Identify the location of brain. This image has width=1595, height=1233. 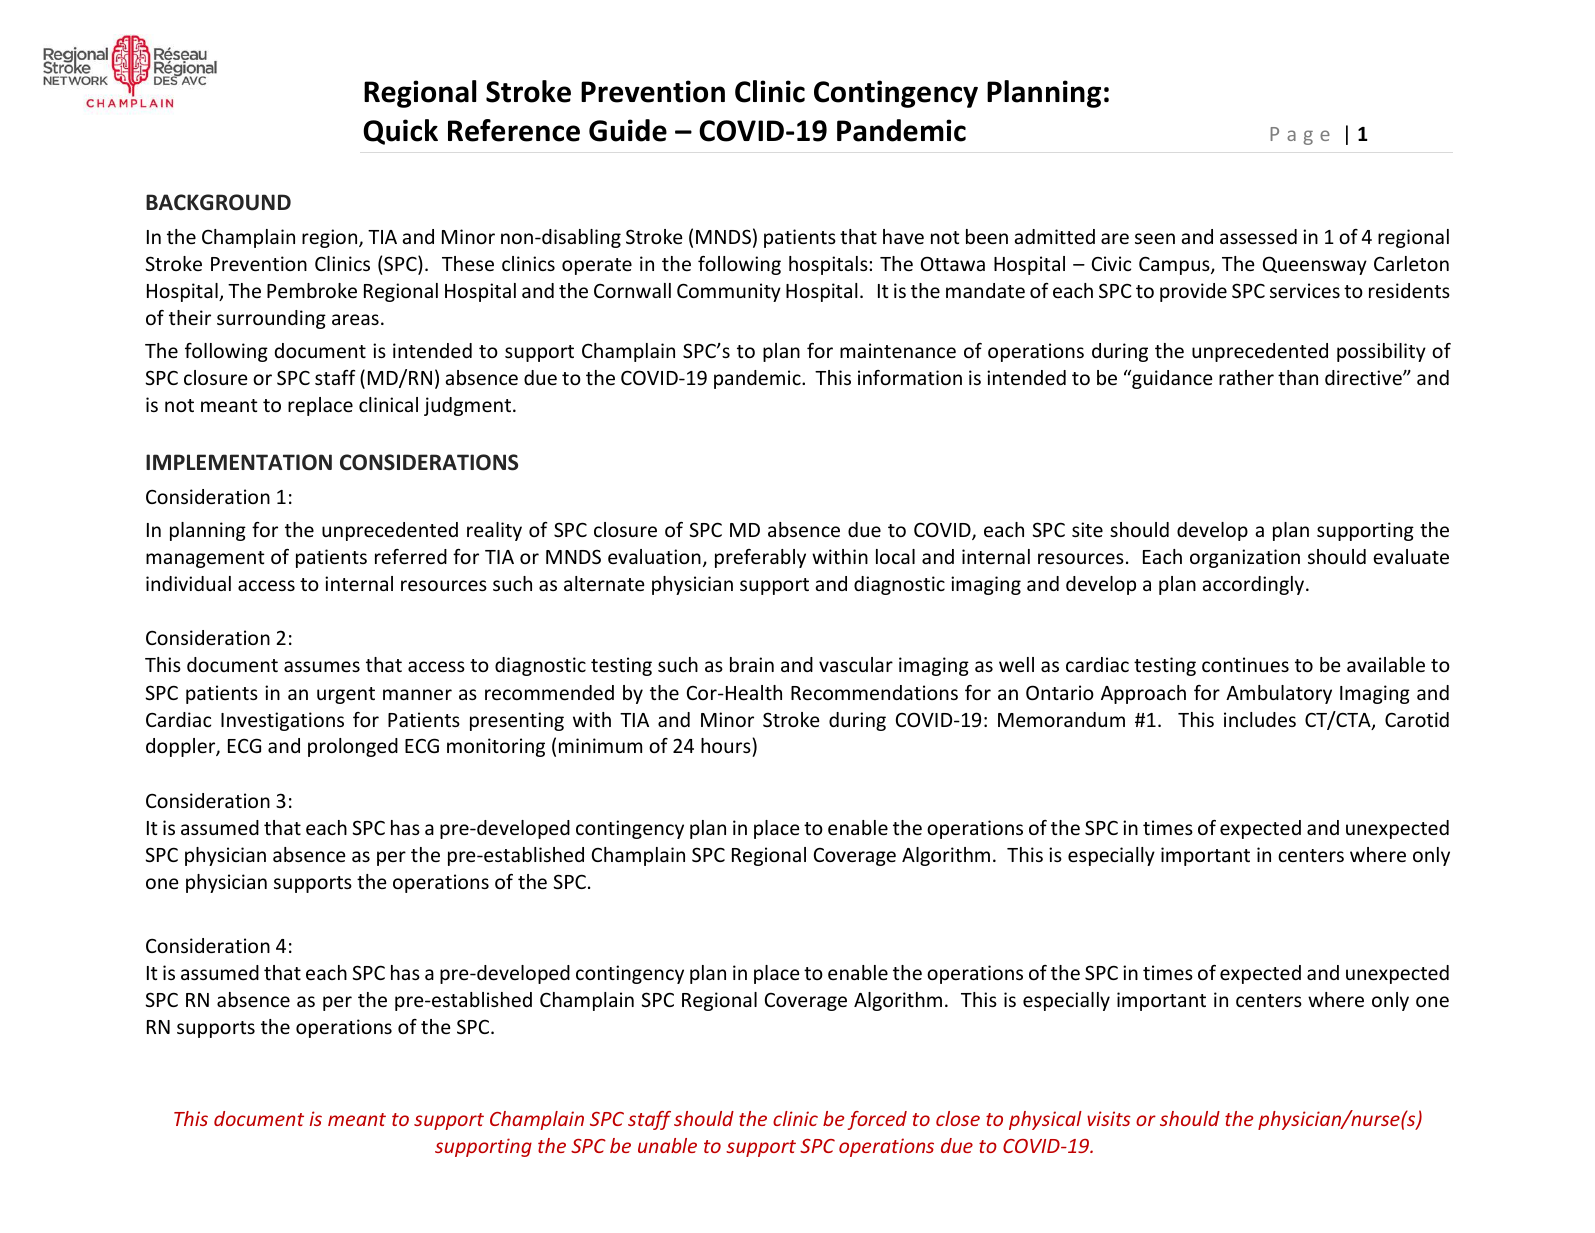
(752, 664).
